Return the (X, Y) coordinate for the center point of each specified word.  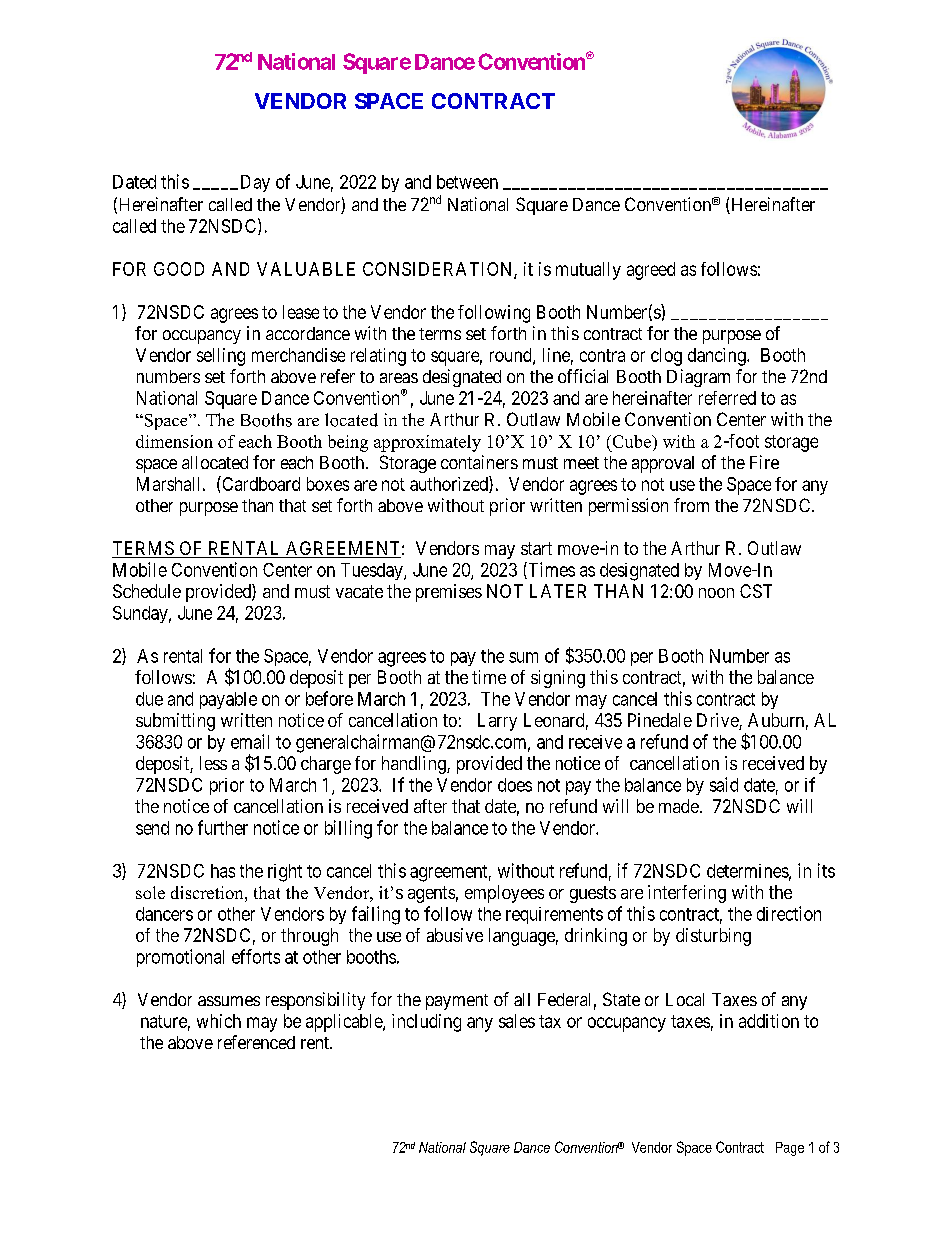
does (515, 785)
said (724, 784)
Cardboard (260, 483)
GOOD (179, 269)
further (223, 827)
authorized (450, 484)
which (219, 1021)
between (467, 182)
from (691, 505)
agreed (651, 271)
